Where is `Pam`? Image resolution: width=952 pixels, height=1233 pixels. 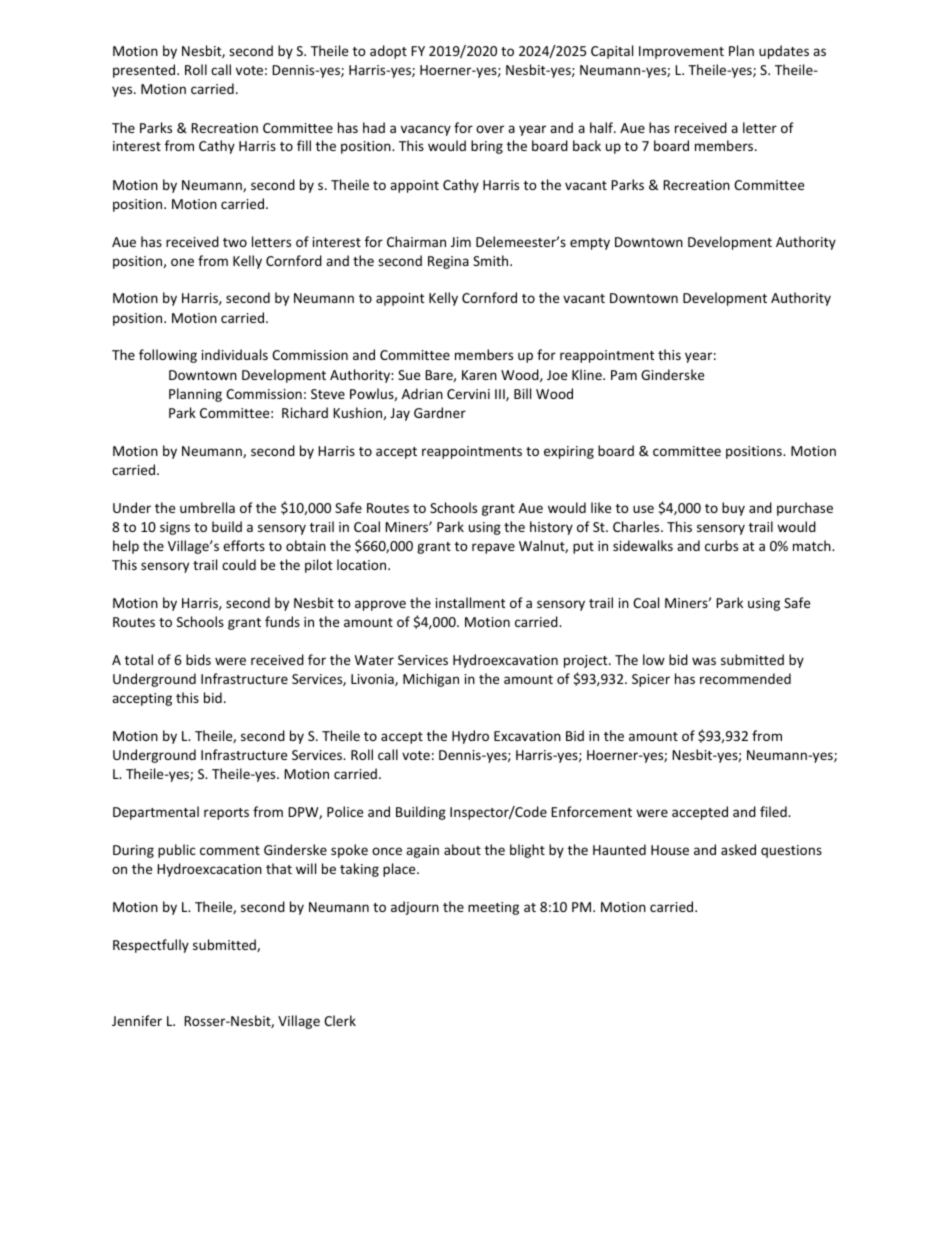 Pam is located at coordinates (624, 375).
